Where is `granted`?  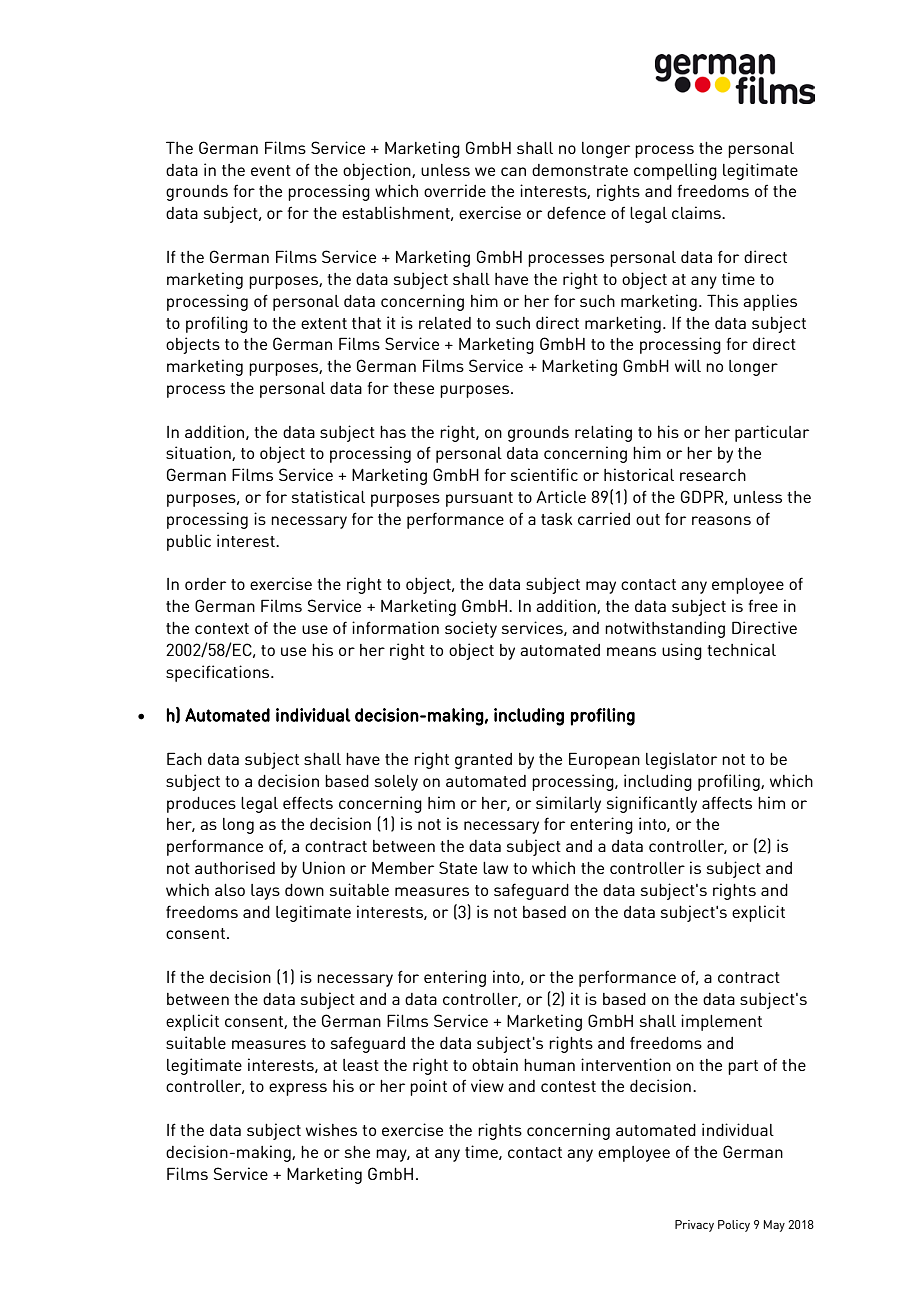
granted is located at coordinates (483, 761).
